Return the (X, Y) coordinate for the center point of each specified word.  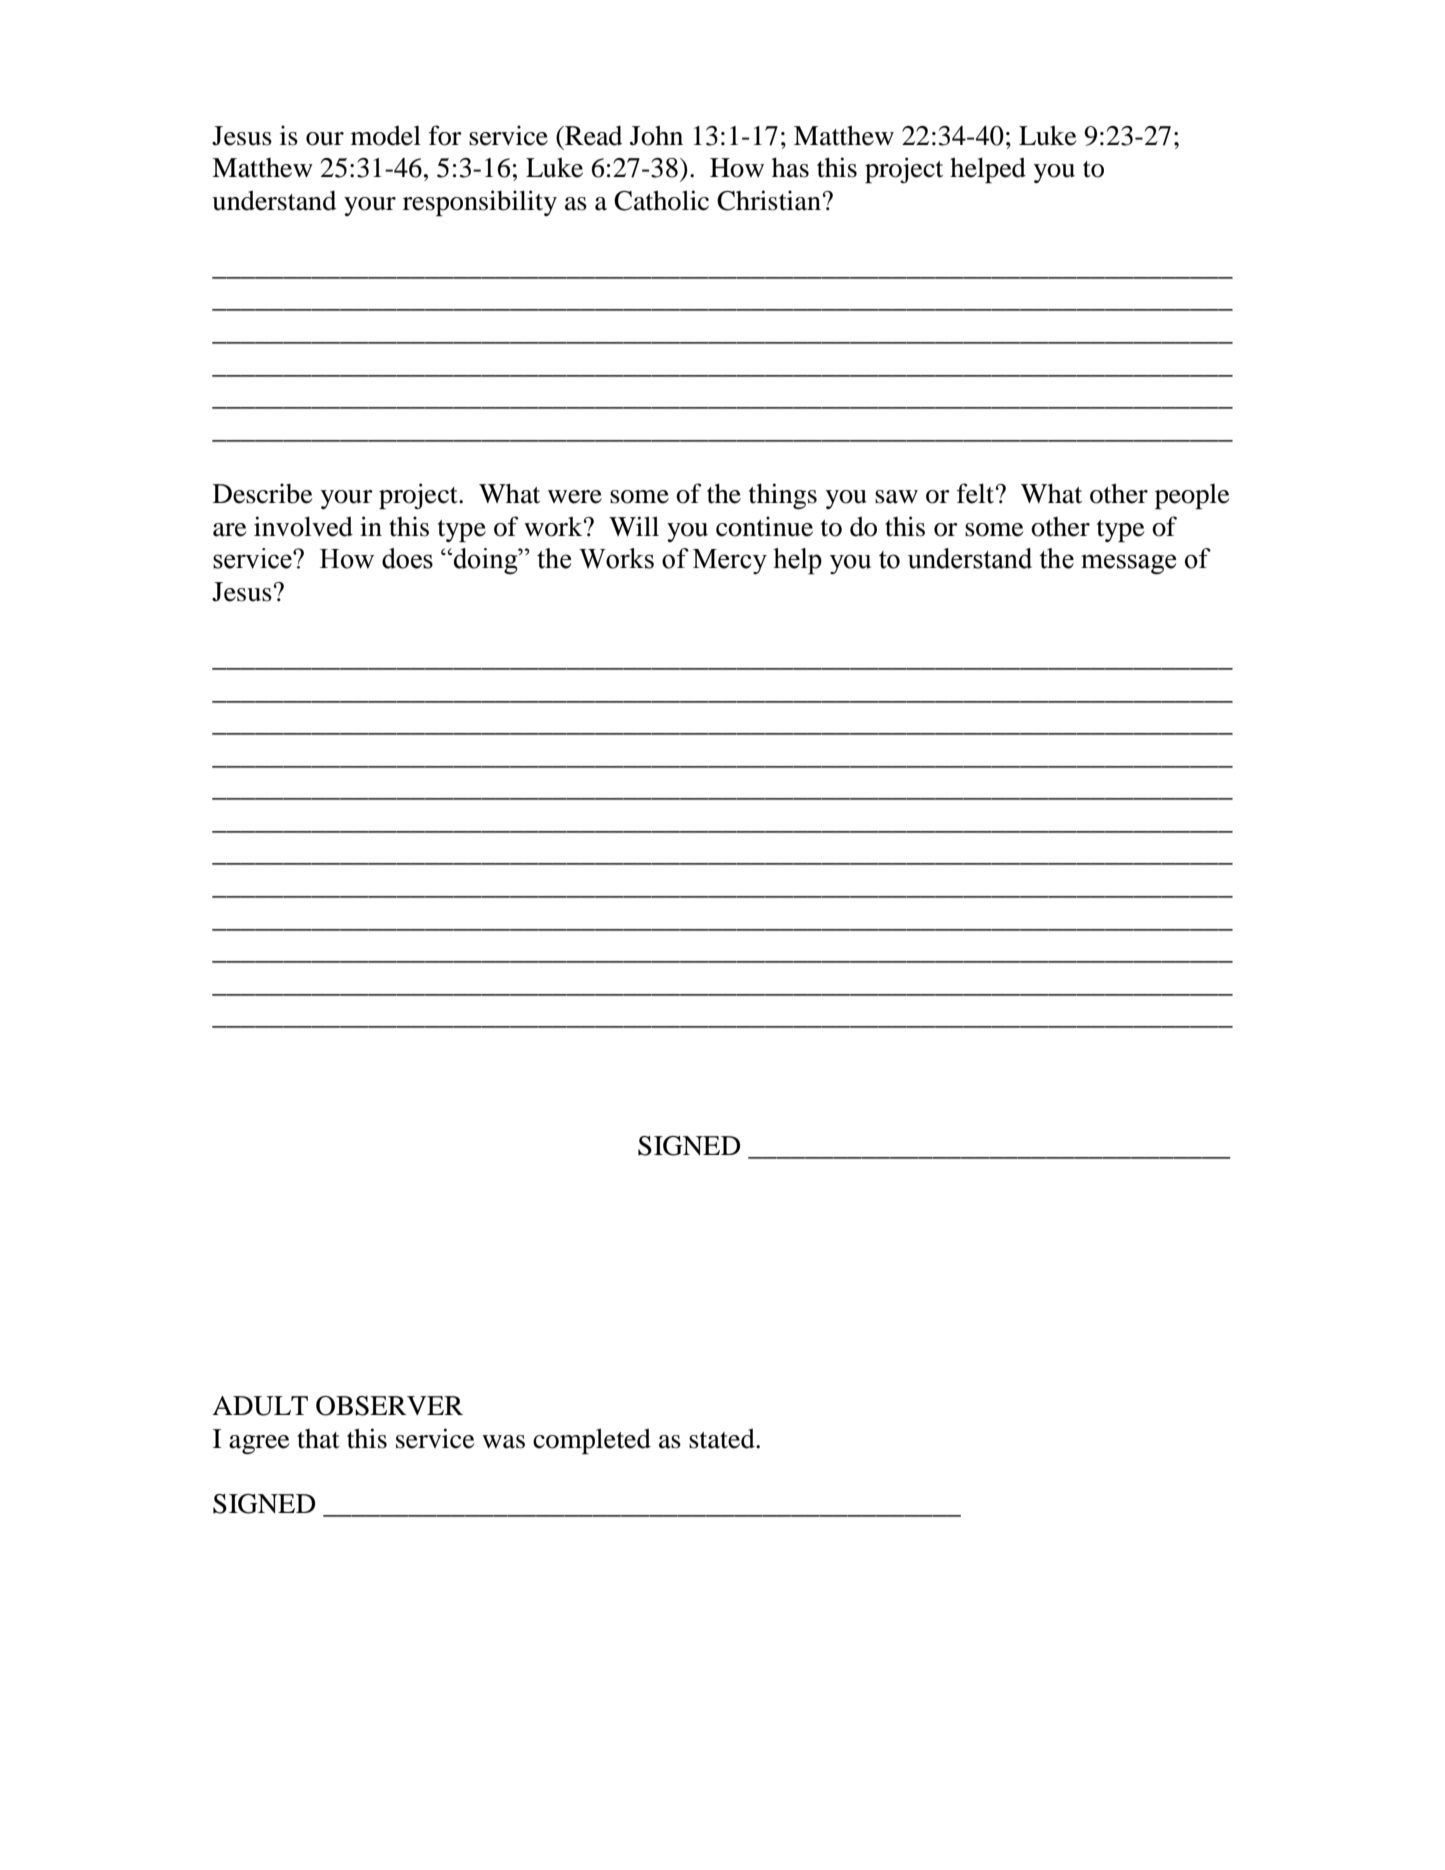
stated (723, 1438)
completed (592, 1441)
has (790, 168)
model (386, 135)
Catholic (661, 200)
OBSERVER (389, 1406)
